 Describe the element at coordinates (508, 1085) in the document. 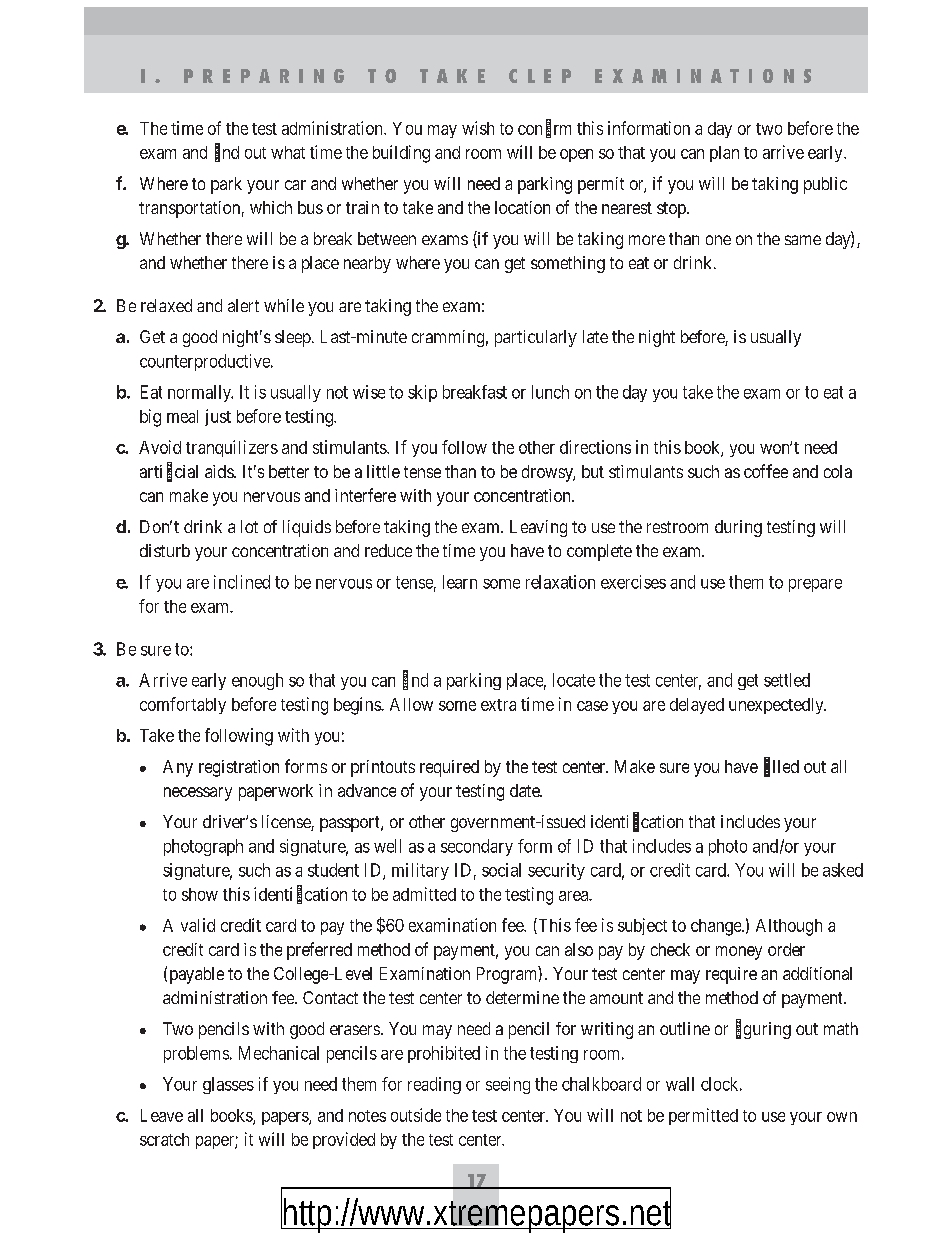

I see `seeing` at that location.
